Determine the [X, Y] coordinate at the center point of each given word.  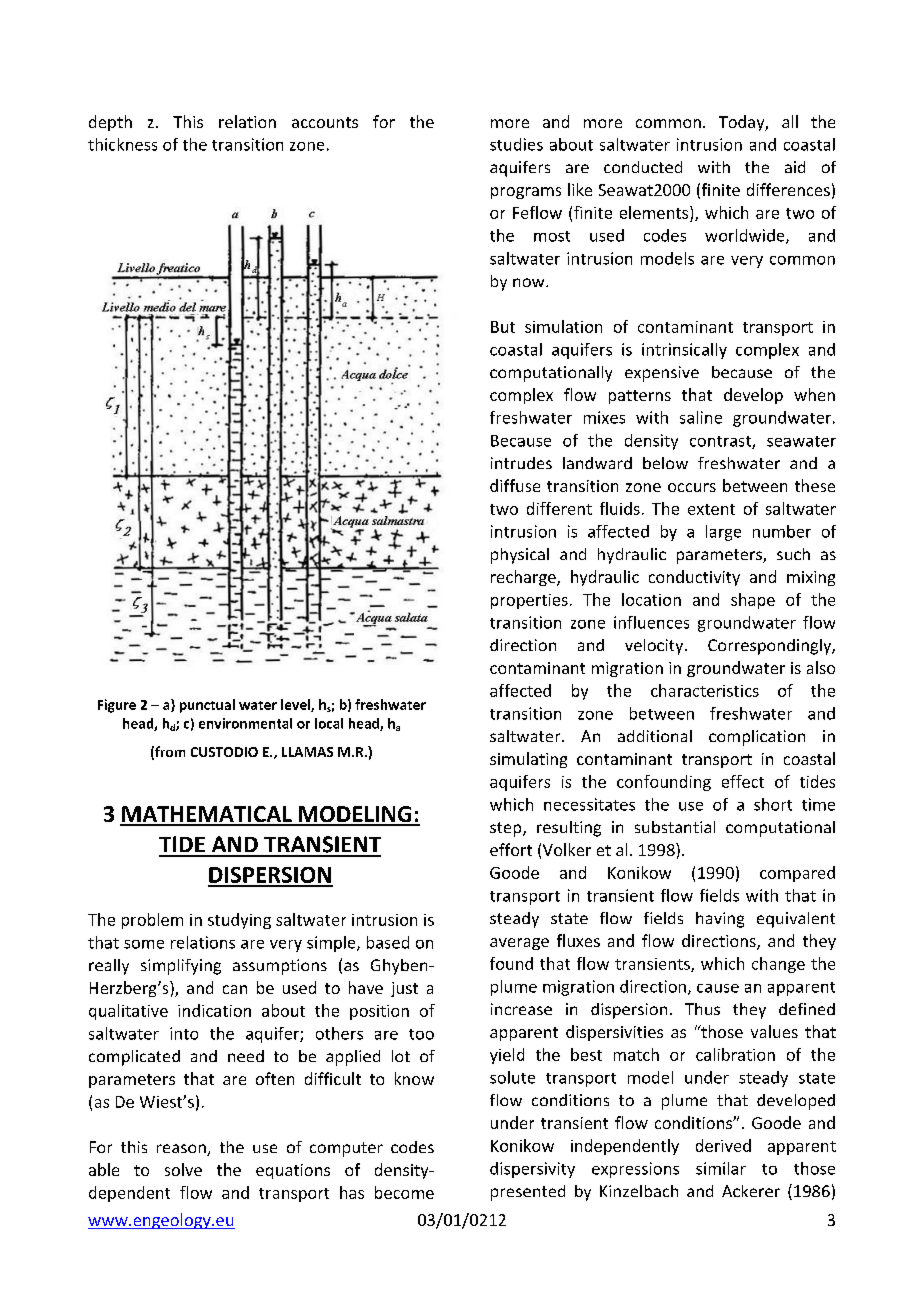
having [720, 920]
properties [529, 601]
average [519, 944]
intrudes [521, 463]
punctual [207, 706]
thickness [122, 144]
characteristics [705, 690]
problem [152, 921]
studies [516, 144]
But [503, 327]
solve [183, 1169]
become [404, 1192]
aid [795, 167]
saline [701, 417]
